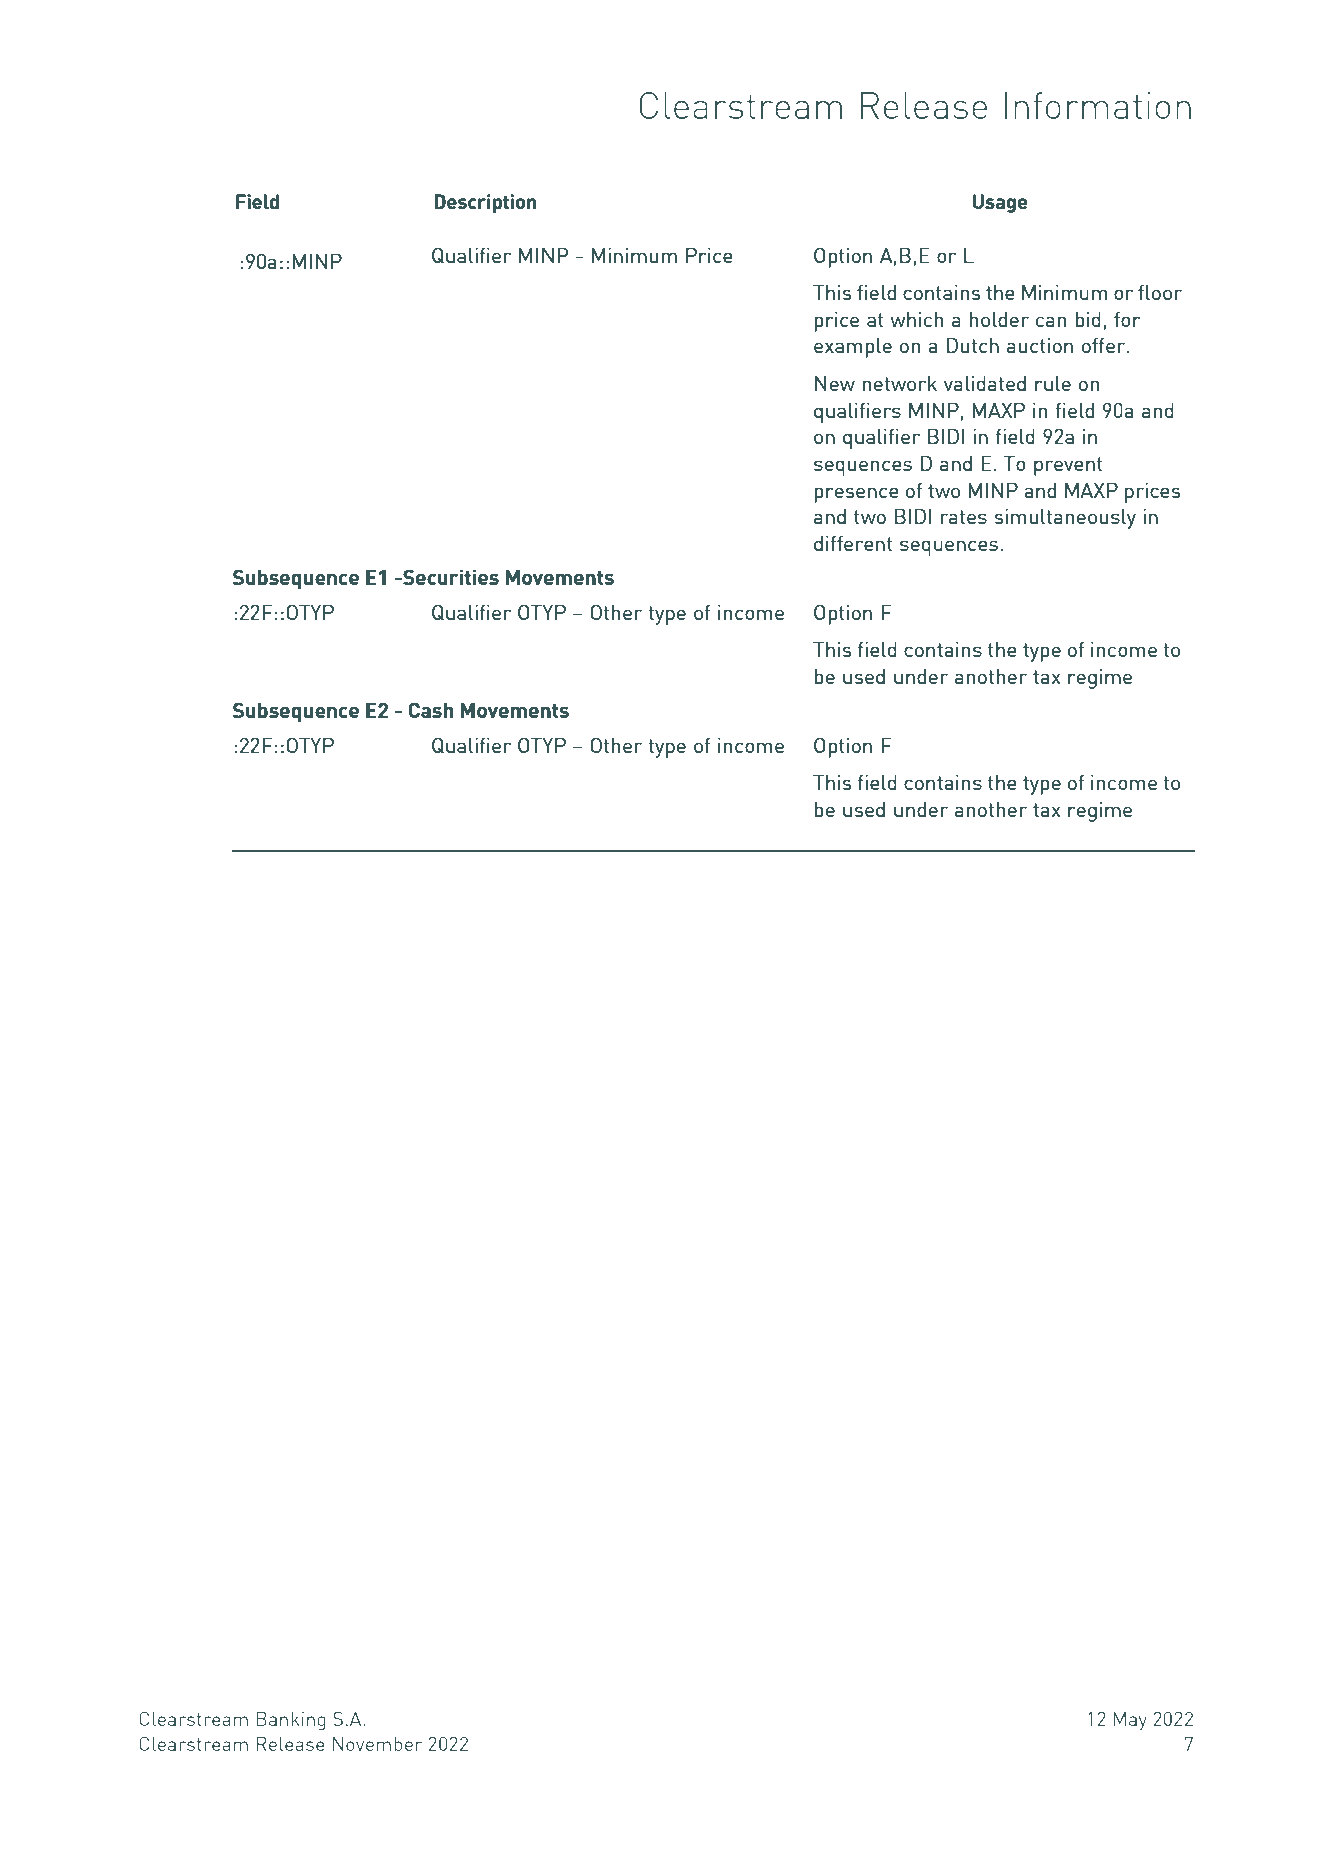 This screenshot has width=1320, height=1867. I want to click on Information, so click(1098, 105).
